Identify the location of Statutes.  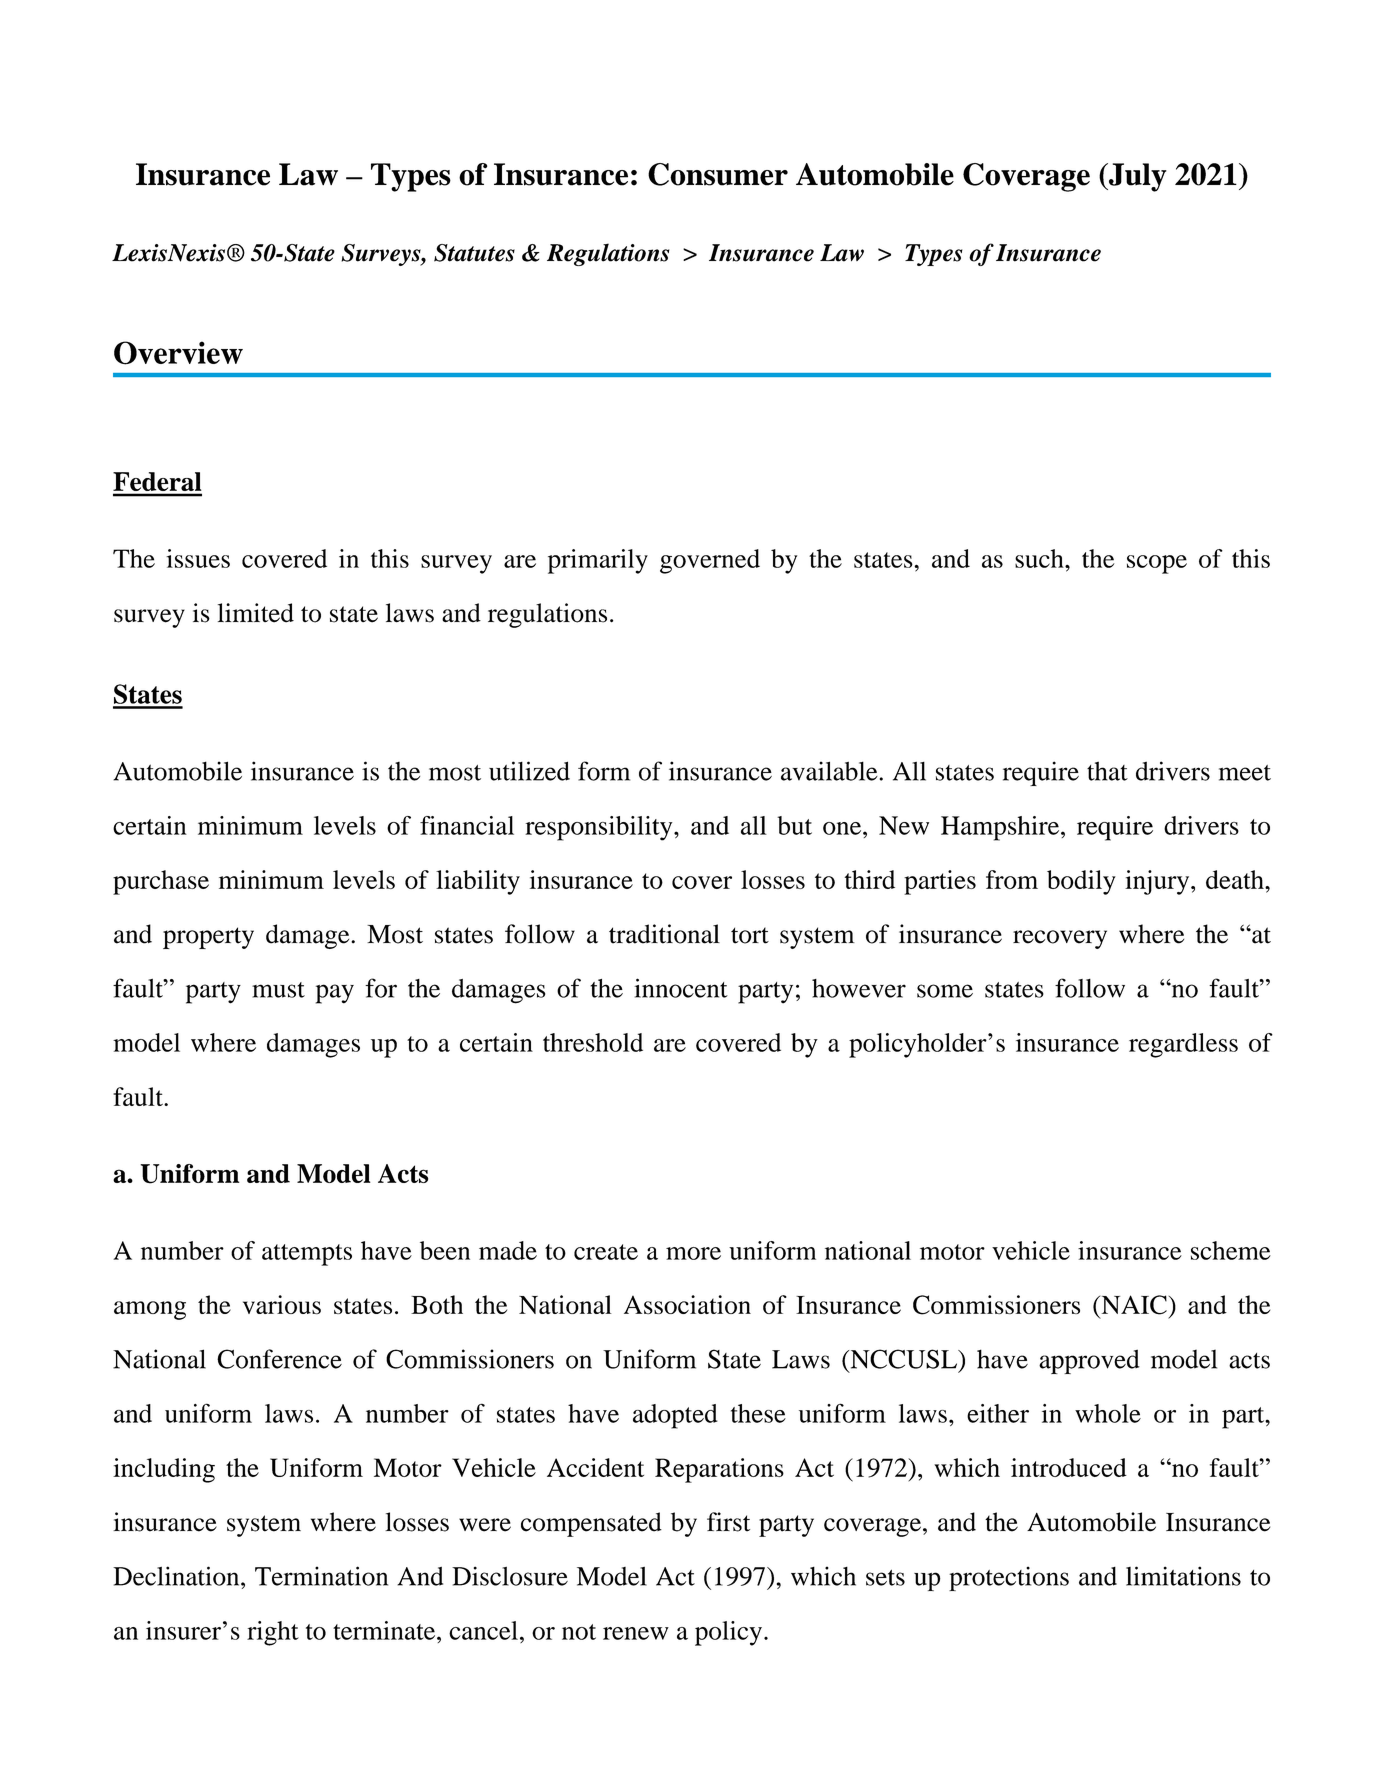
(474, 253).
